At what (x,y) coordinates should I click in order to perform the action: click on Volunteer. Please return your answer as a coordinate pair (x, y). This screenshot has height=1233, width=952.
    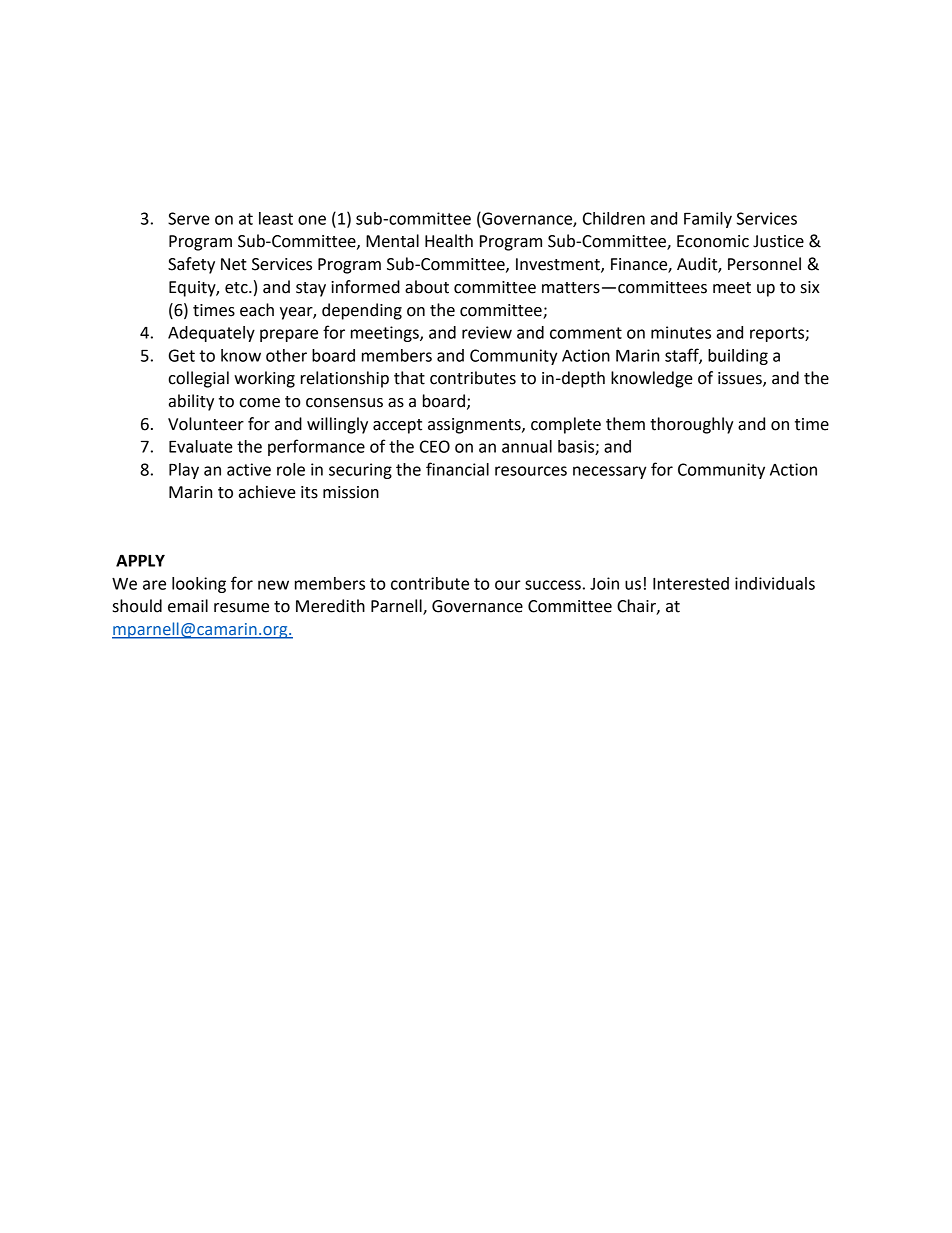
    Looking at the image, I should click on (206, 424).
